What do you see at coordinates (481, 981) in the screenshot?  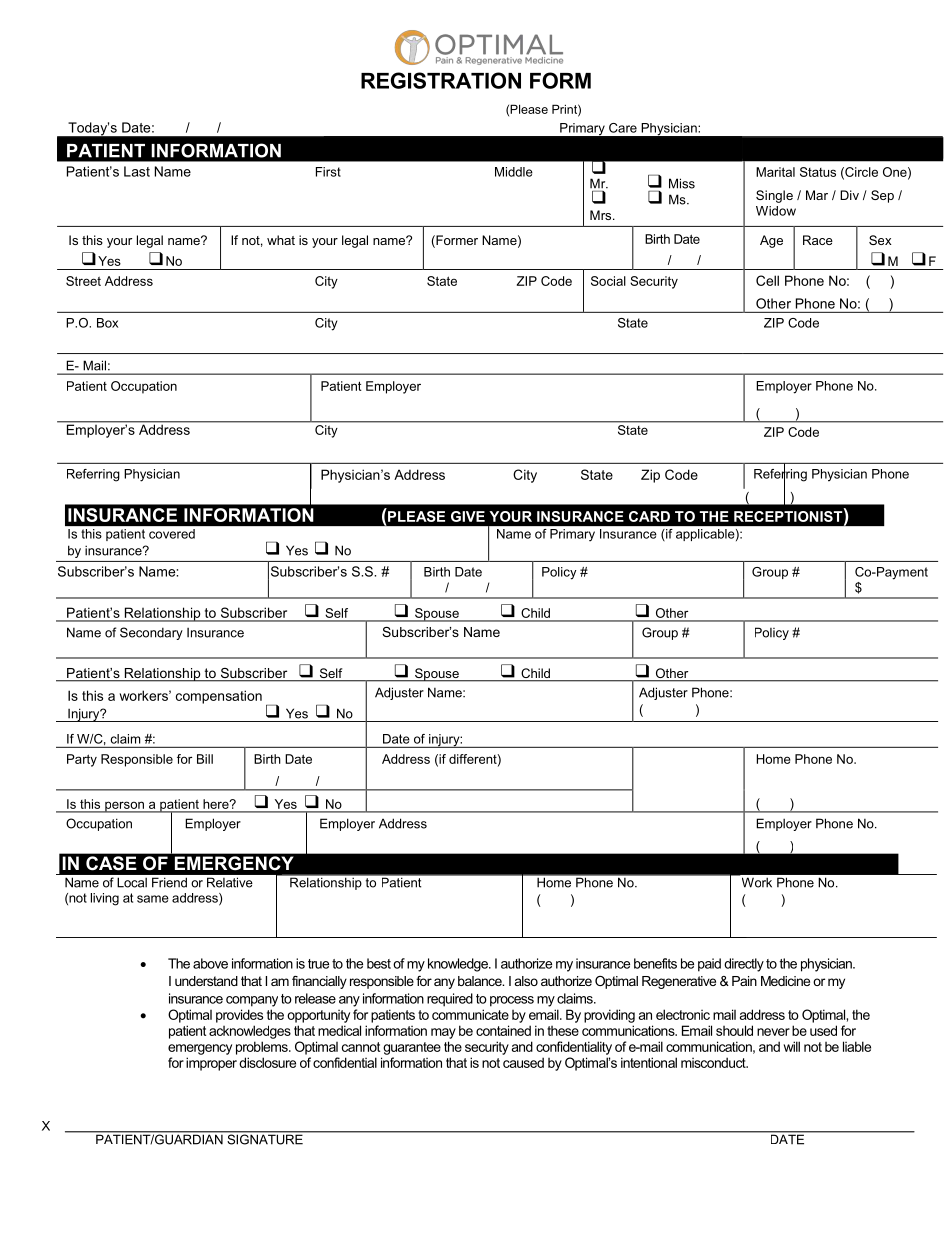 I see `balance` at bounding box center [481, 981].
